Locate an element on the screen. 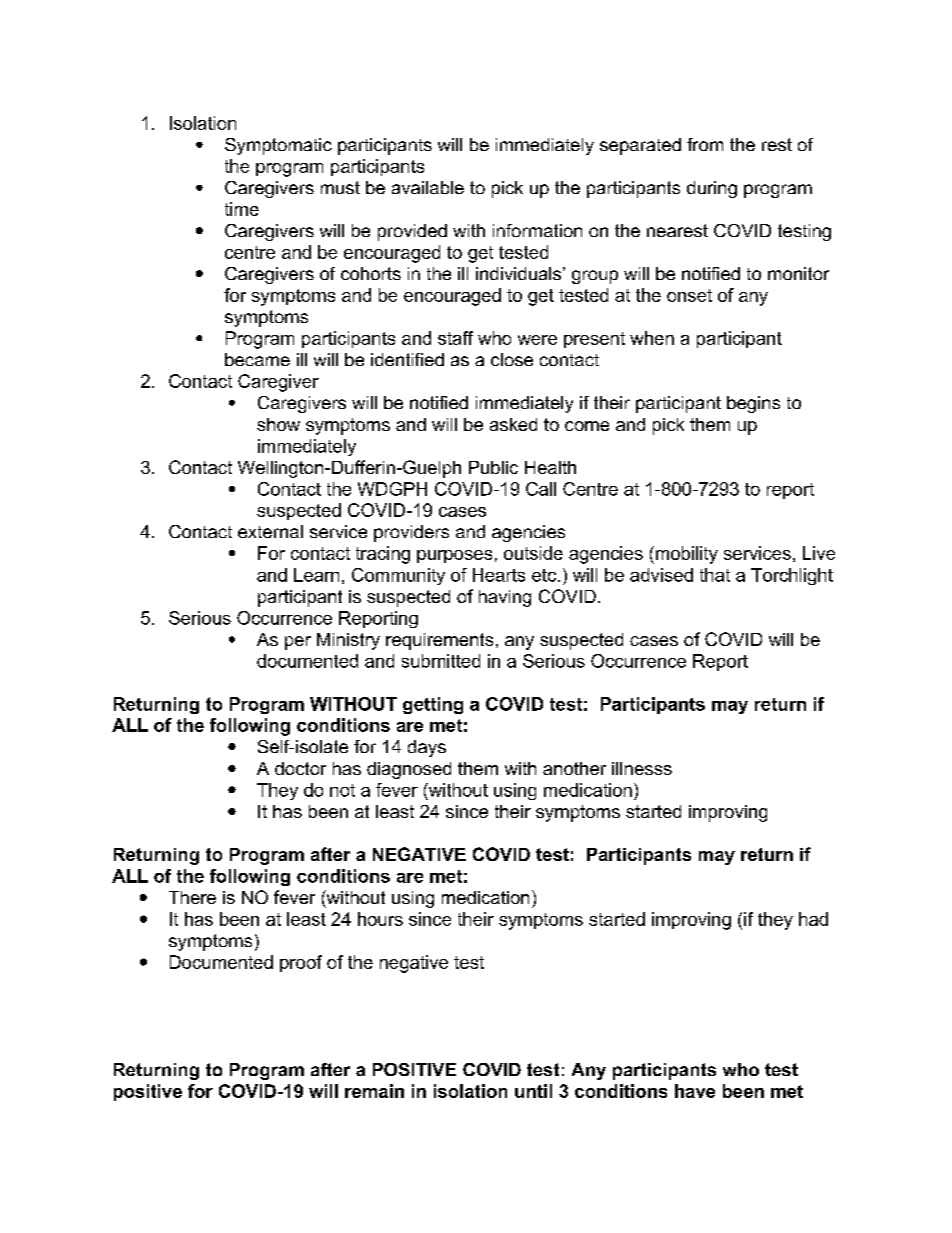  had is located at coordinates (813, 919).
